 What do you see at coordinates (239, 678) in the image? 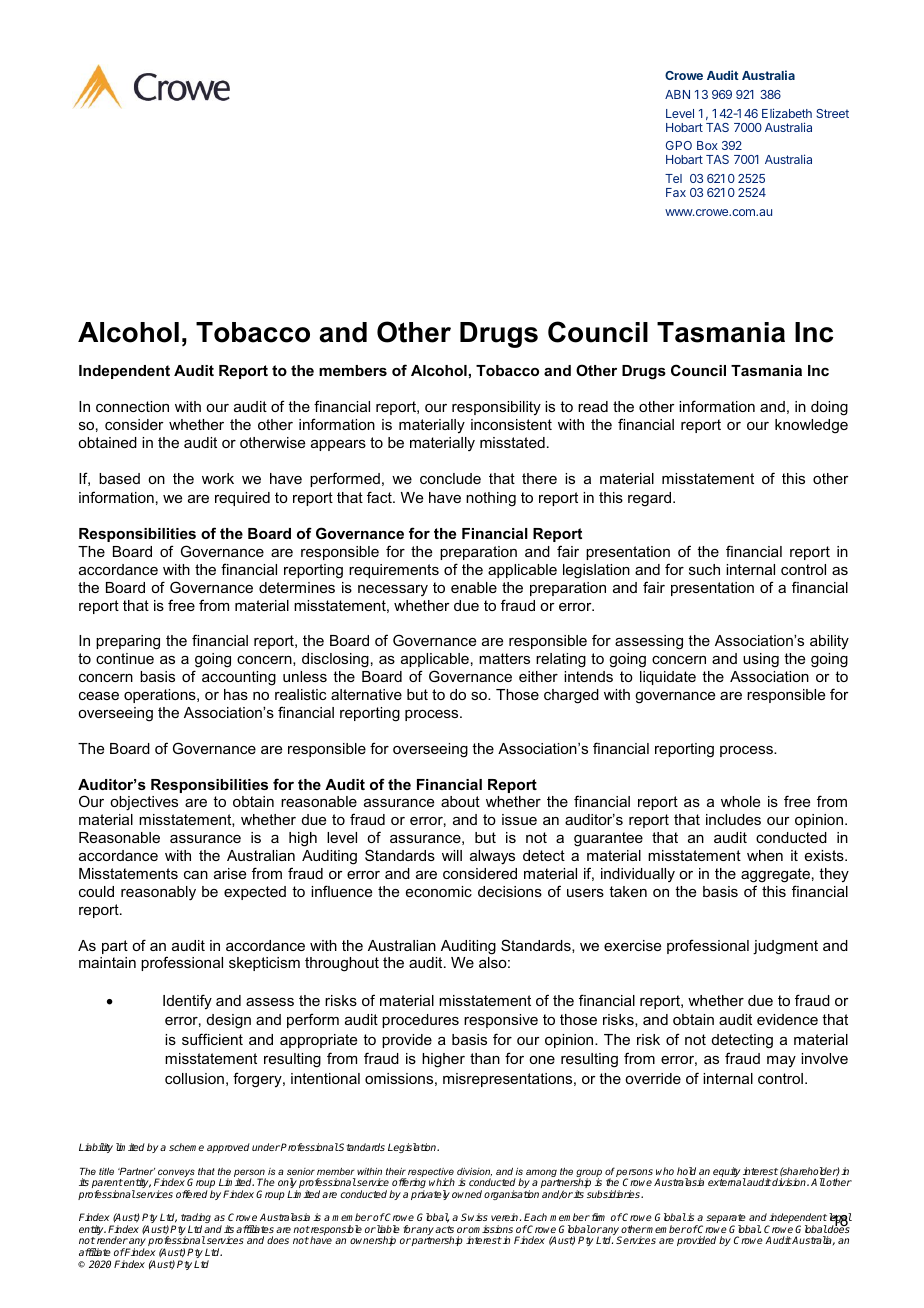
I see `accounting` at bounding box center [239, 678].
